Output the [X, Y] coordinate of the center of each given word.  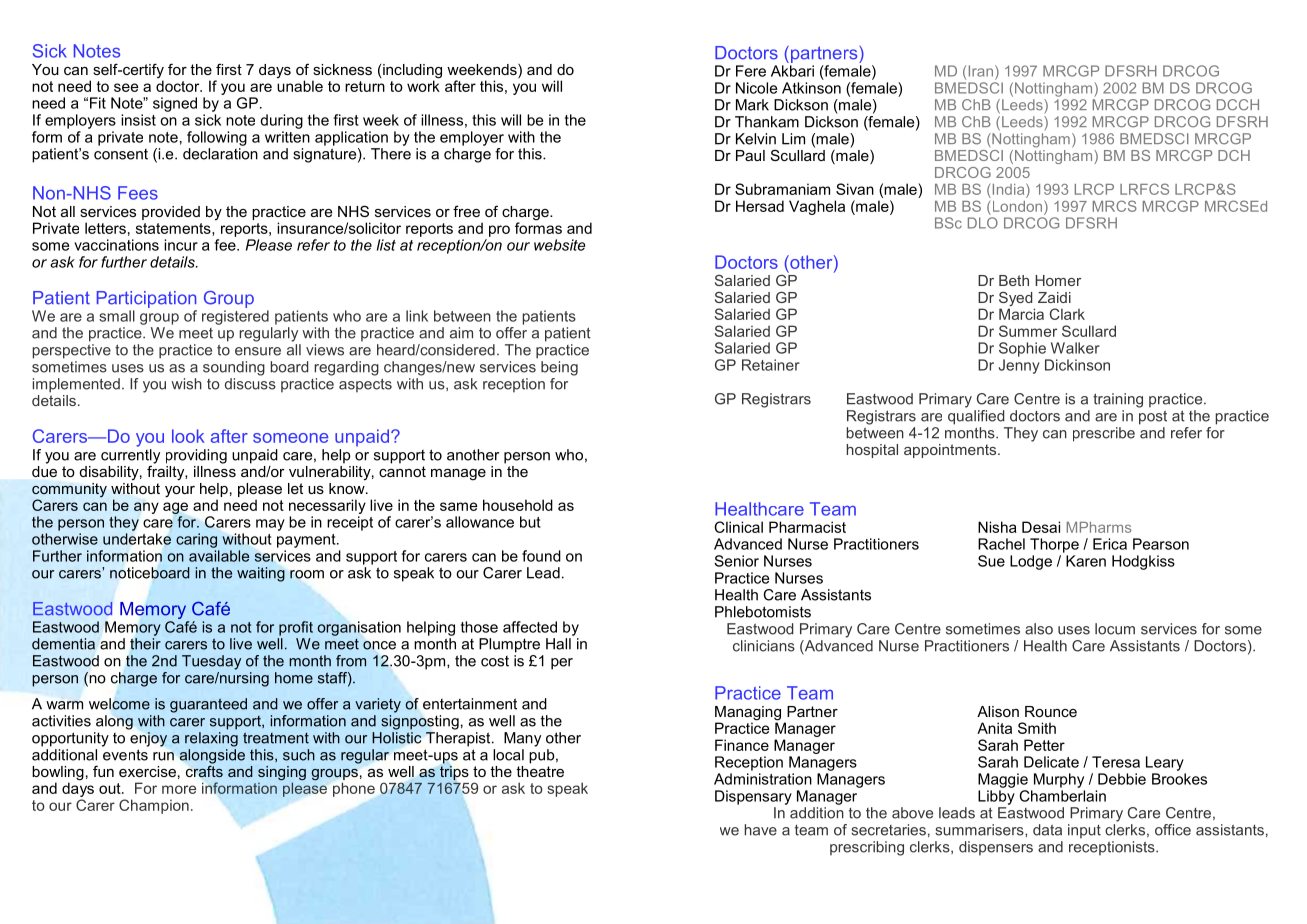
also [1039, 629]
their [145, 644]
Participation [146, 299]
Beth [1014, 280]
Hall [558, 644]
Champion [154, 806]
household [518, 505]
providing [196, 456]
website [559, 245]
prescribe [1104, 434]
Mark [752, 105]
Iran [981, 71]
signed [175, 104]
